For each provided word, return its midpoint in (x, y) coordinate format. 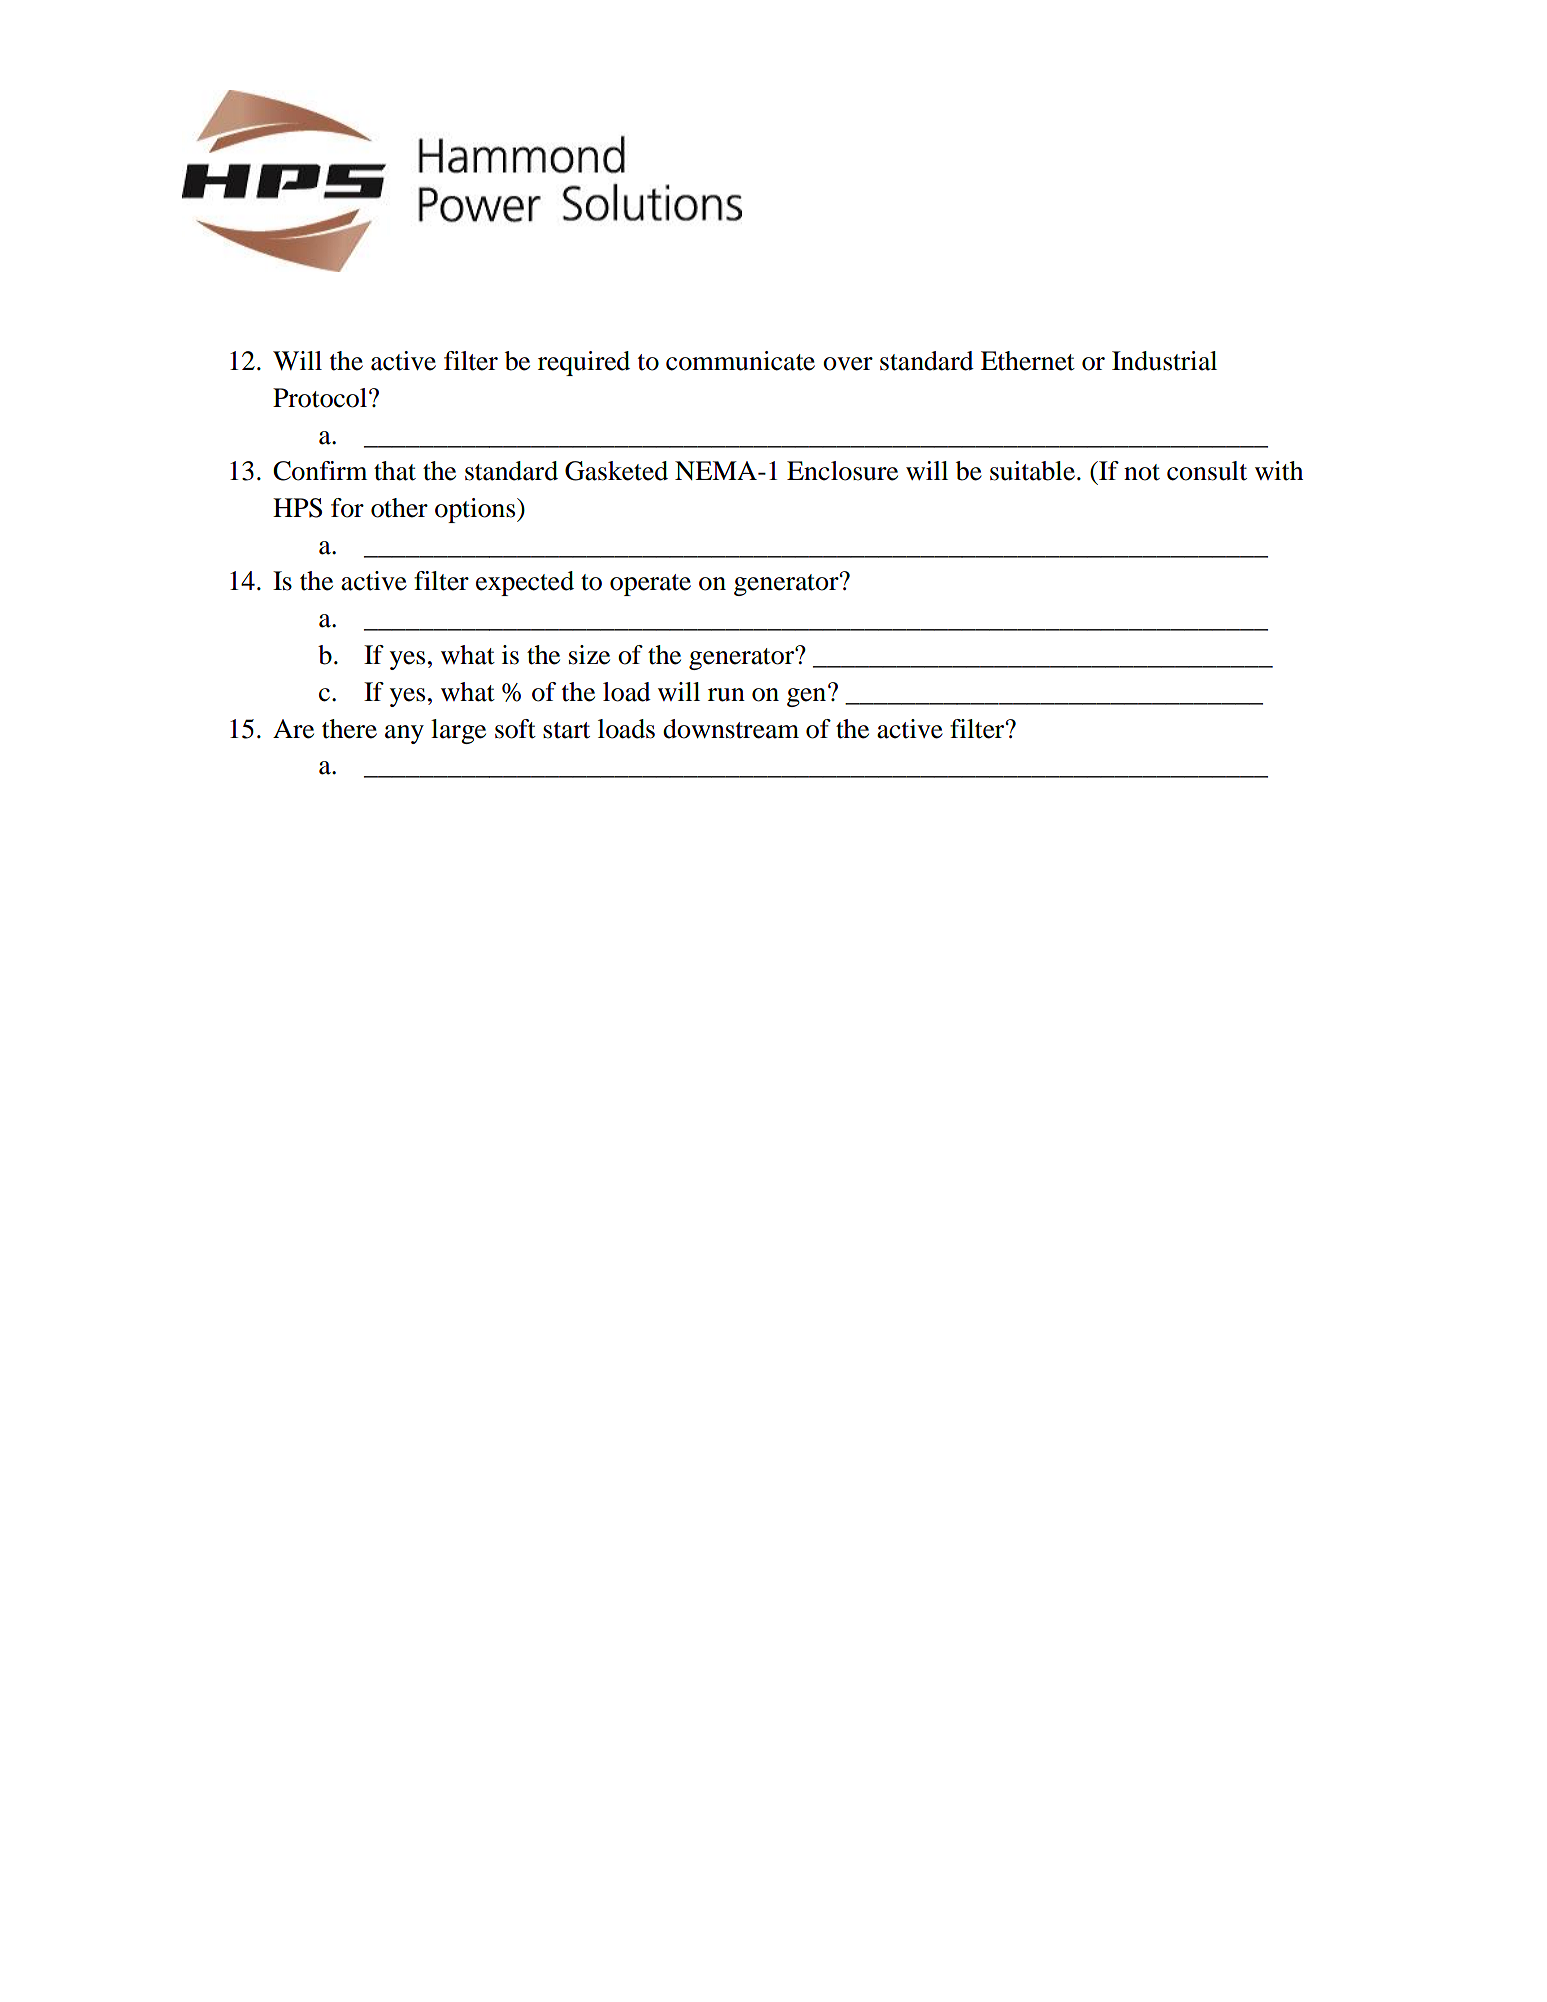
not (1142, 472)
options (476, 510)
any (404, 734)
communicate (740, 361)
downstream (731, 729)
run (726, 695)
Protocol (320, 398)
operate (650, 585)
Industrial (1164, 361)
